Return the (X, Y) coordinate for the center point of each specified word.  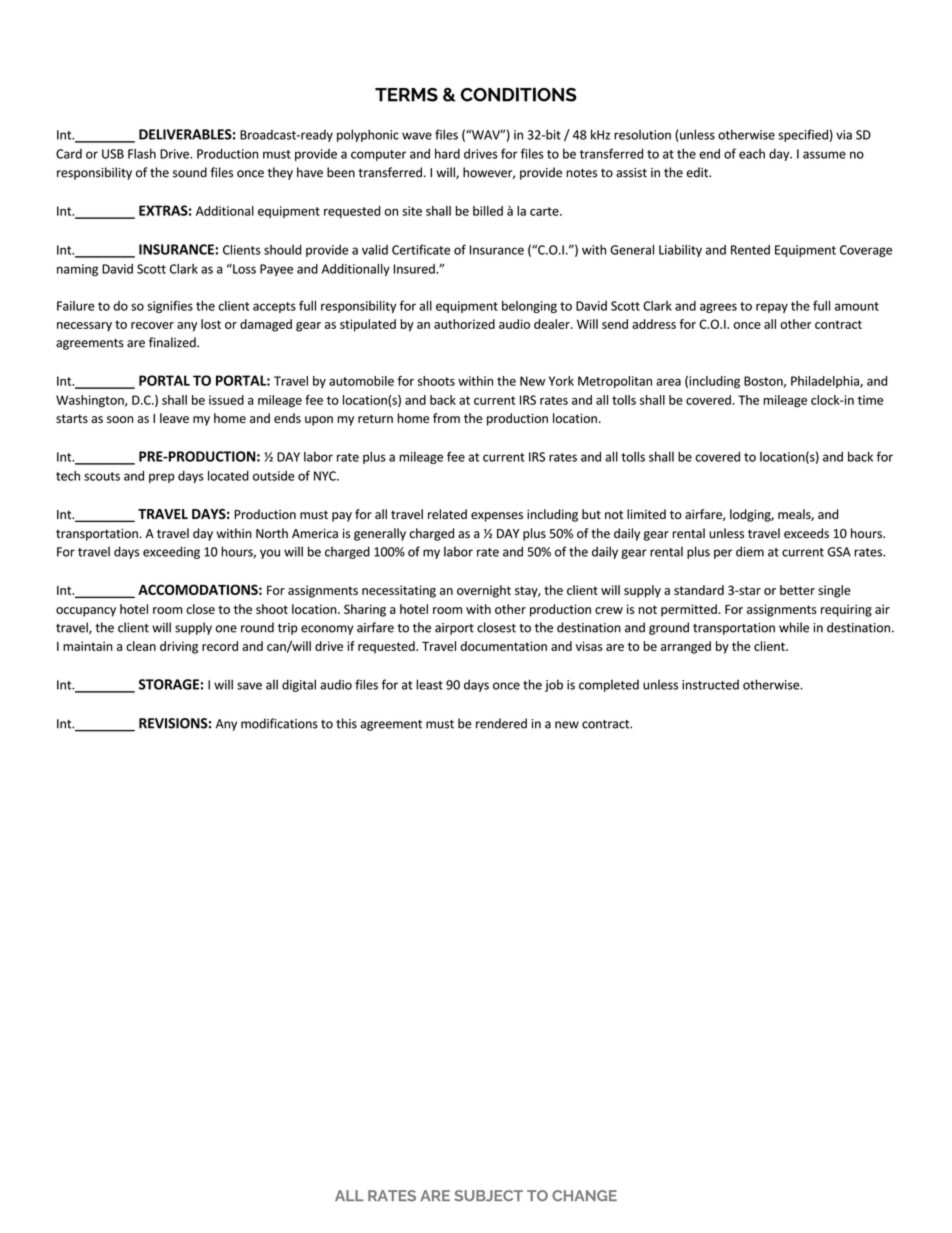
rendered (501, 723)
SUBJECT (489, 1196)
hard (447, 153)
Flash (142, 153)
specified (803, 135)
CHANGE (584, 1195)
